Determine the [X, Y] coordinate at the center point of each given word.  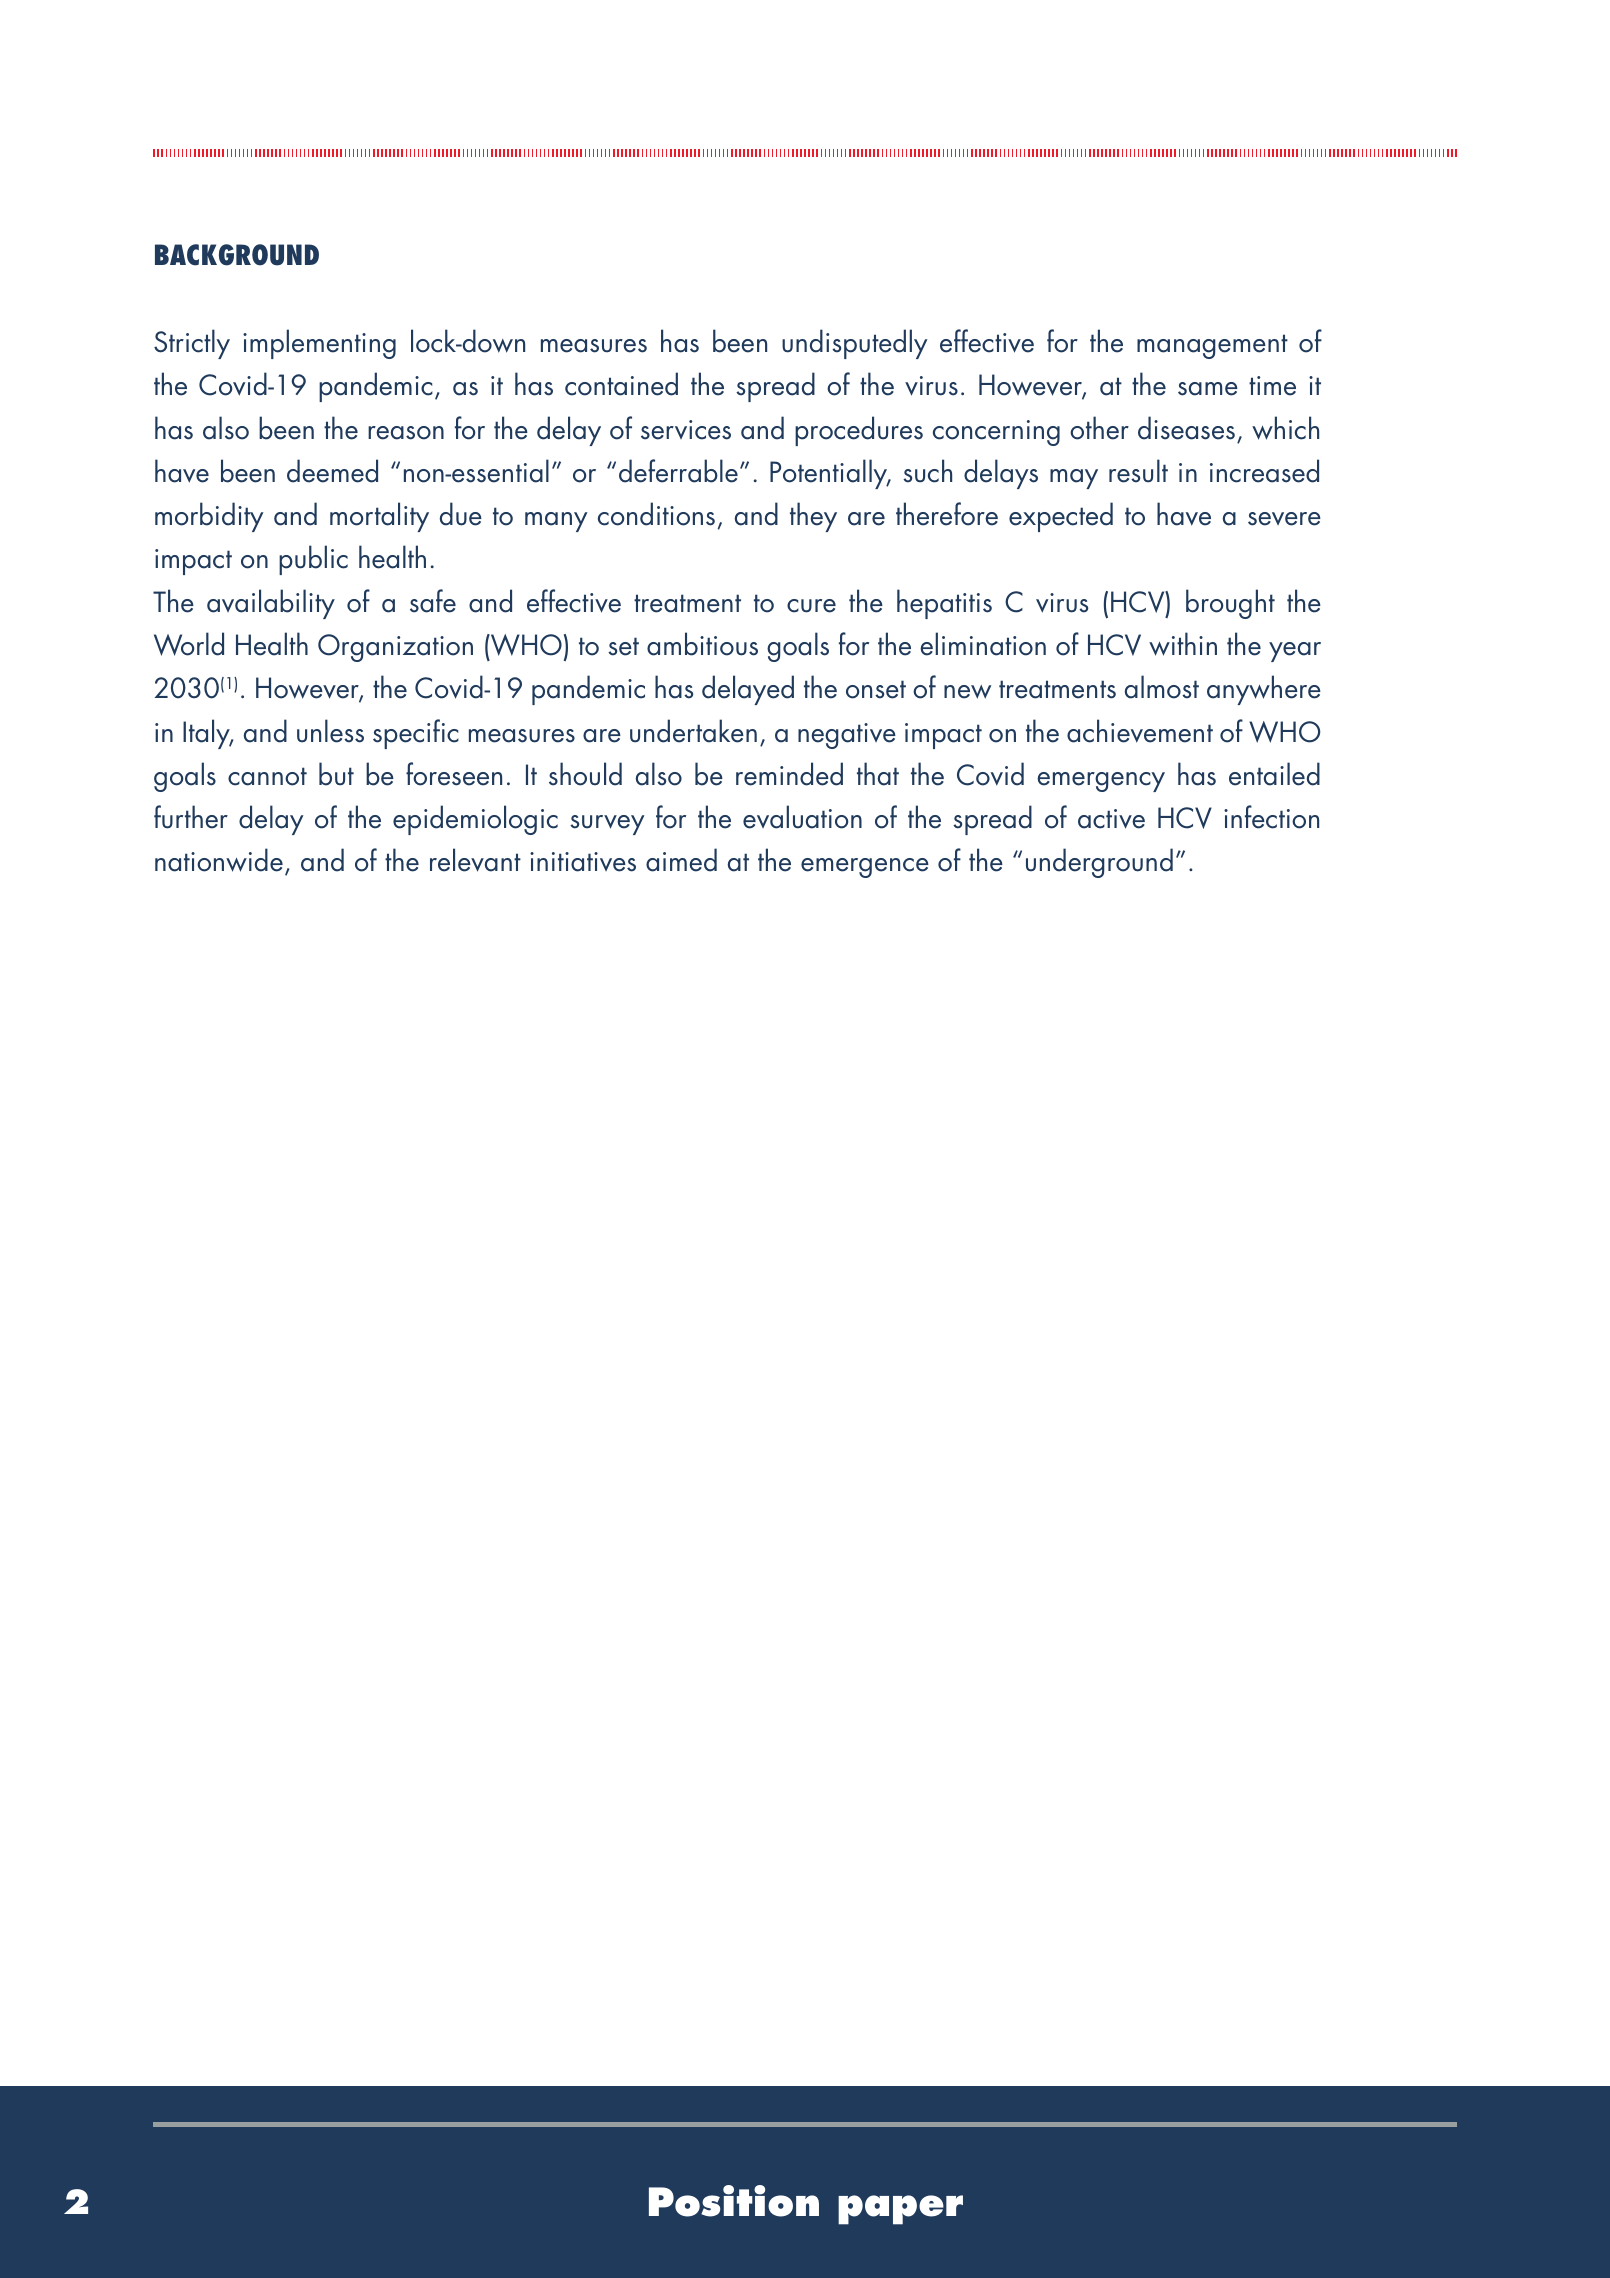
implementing [319, 344]
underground [1099, 863]
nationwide [219, 860]
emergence [865, 868]
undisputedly [855, 344]
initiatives [583, 862]
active [1111, 819]
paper [900, 2210]
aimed [681, 860]
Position [734, 2201]
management [1212, 346]
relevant [475, 860]
